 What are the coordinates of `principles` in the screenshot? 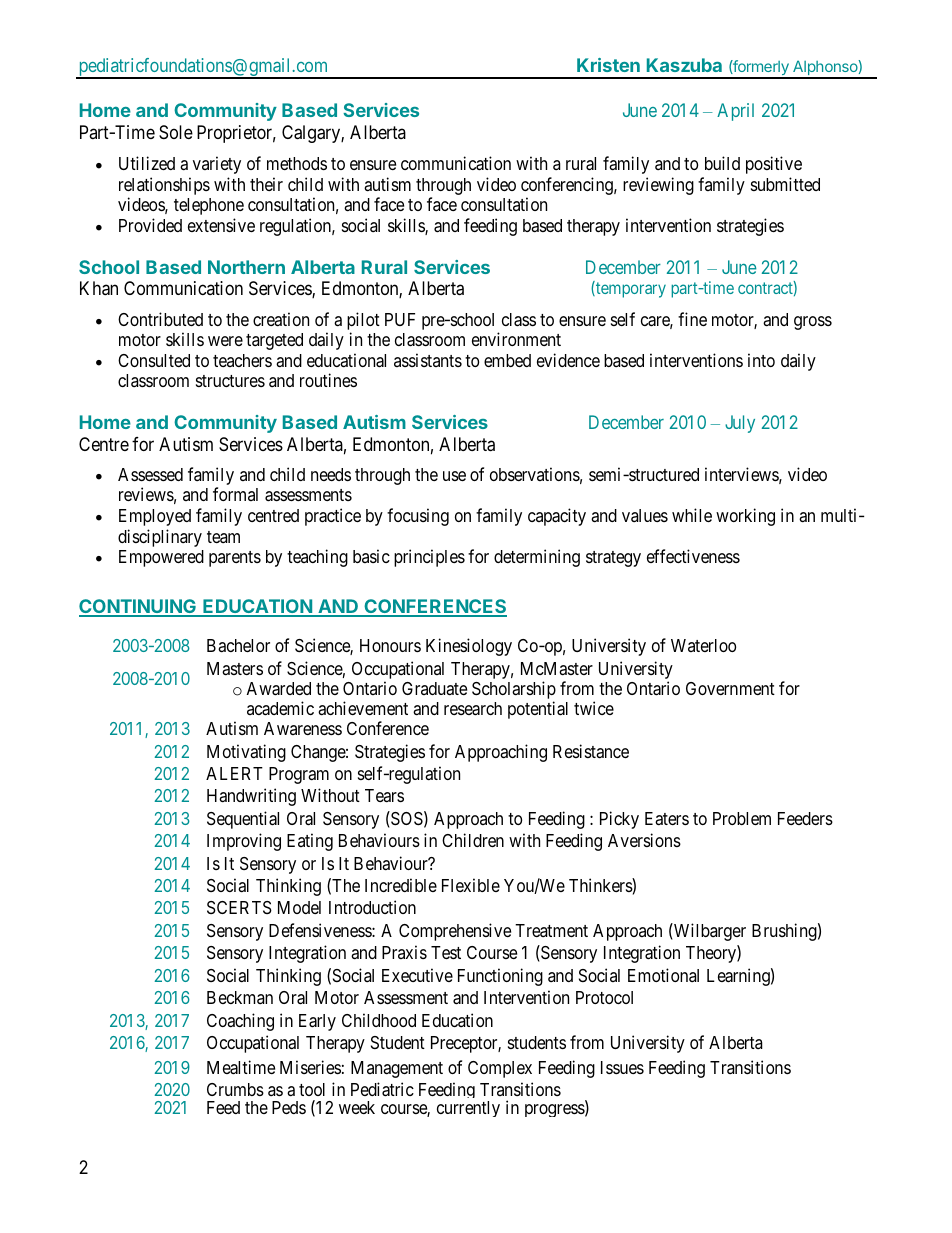 It's located at (429, 558).
